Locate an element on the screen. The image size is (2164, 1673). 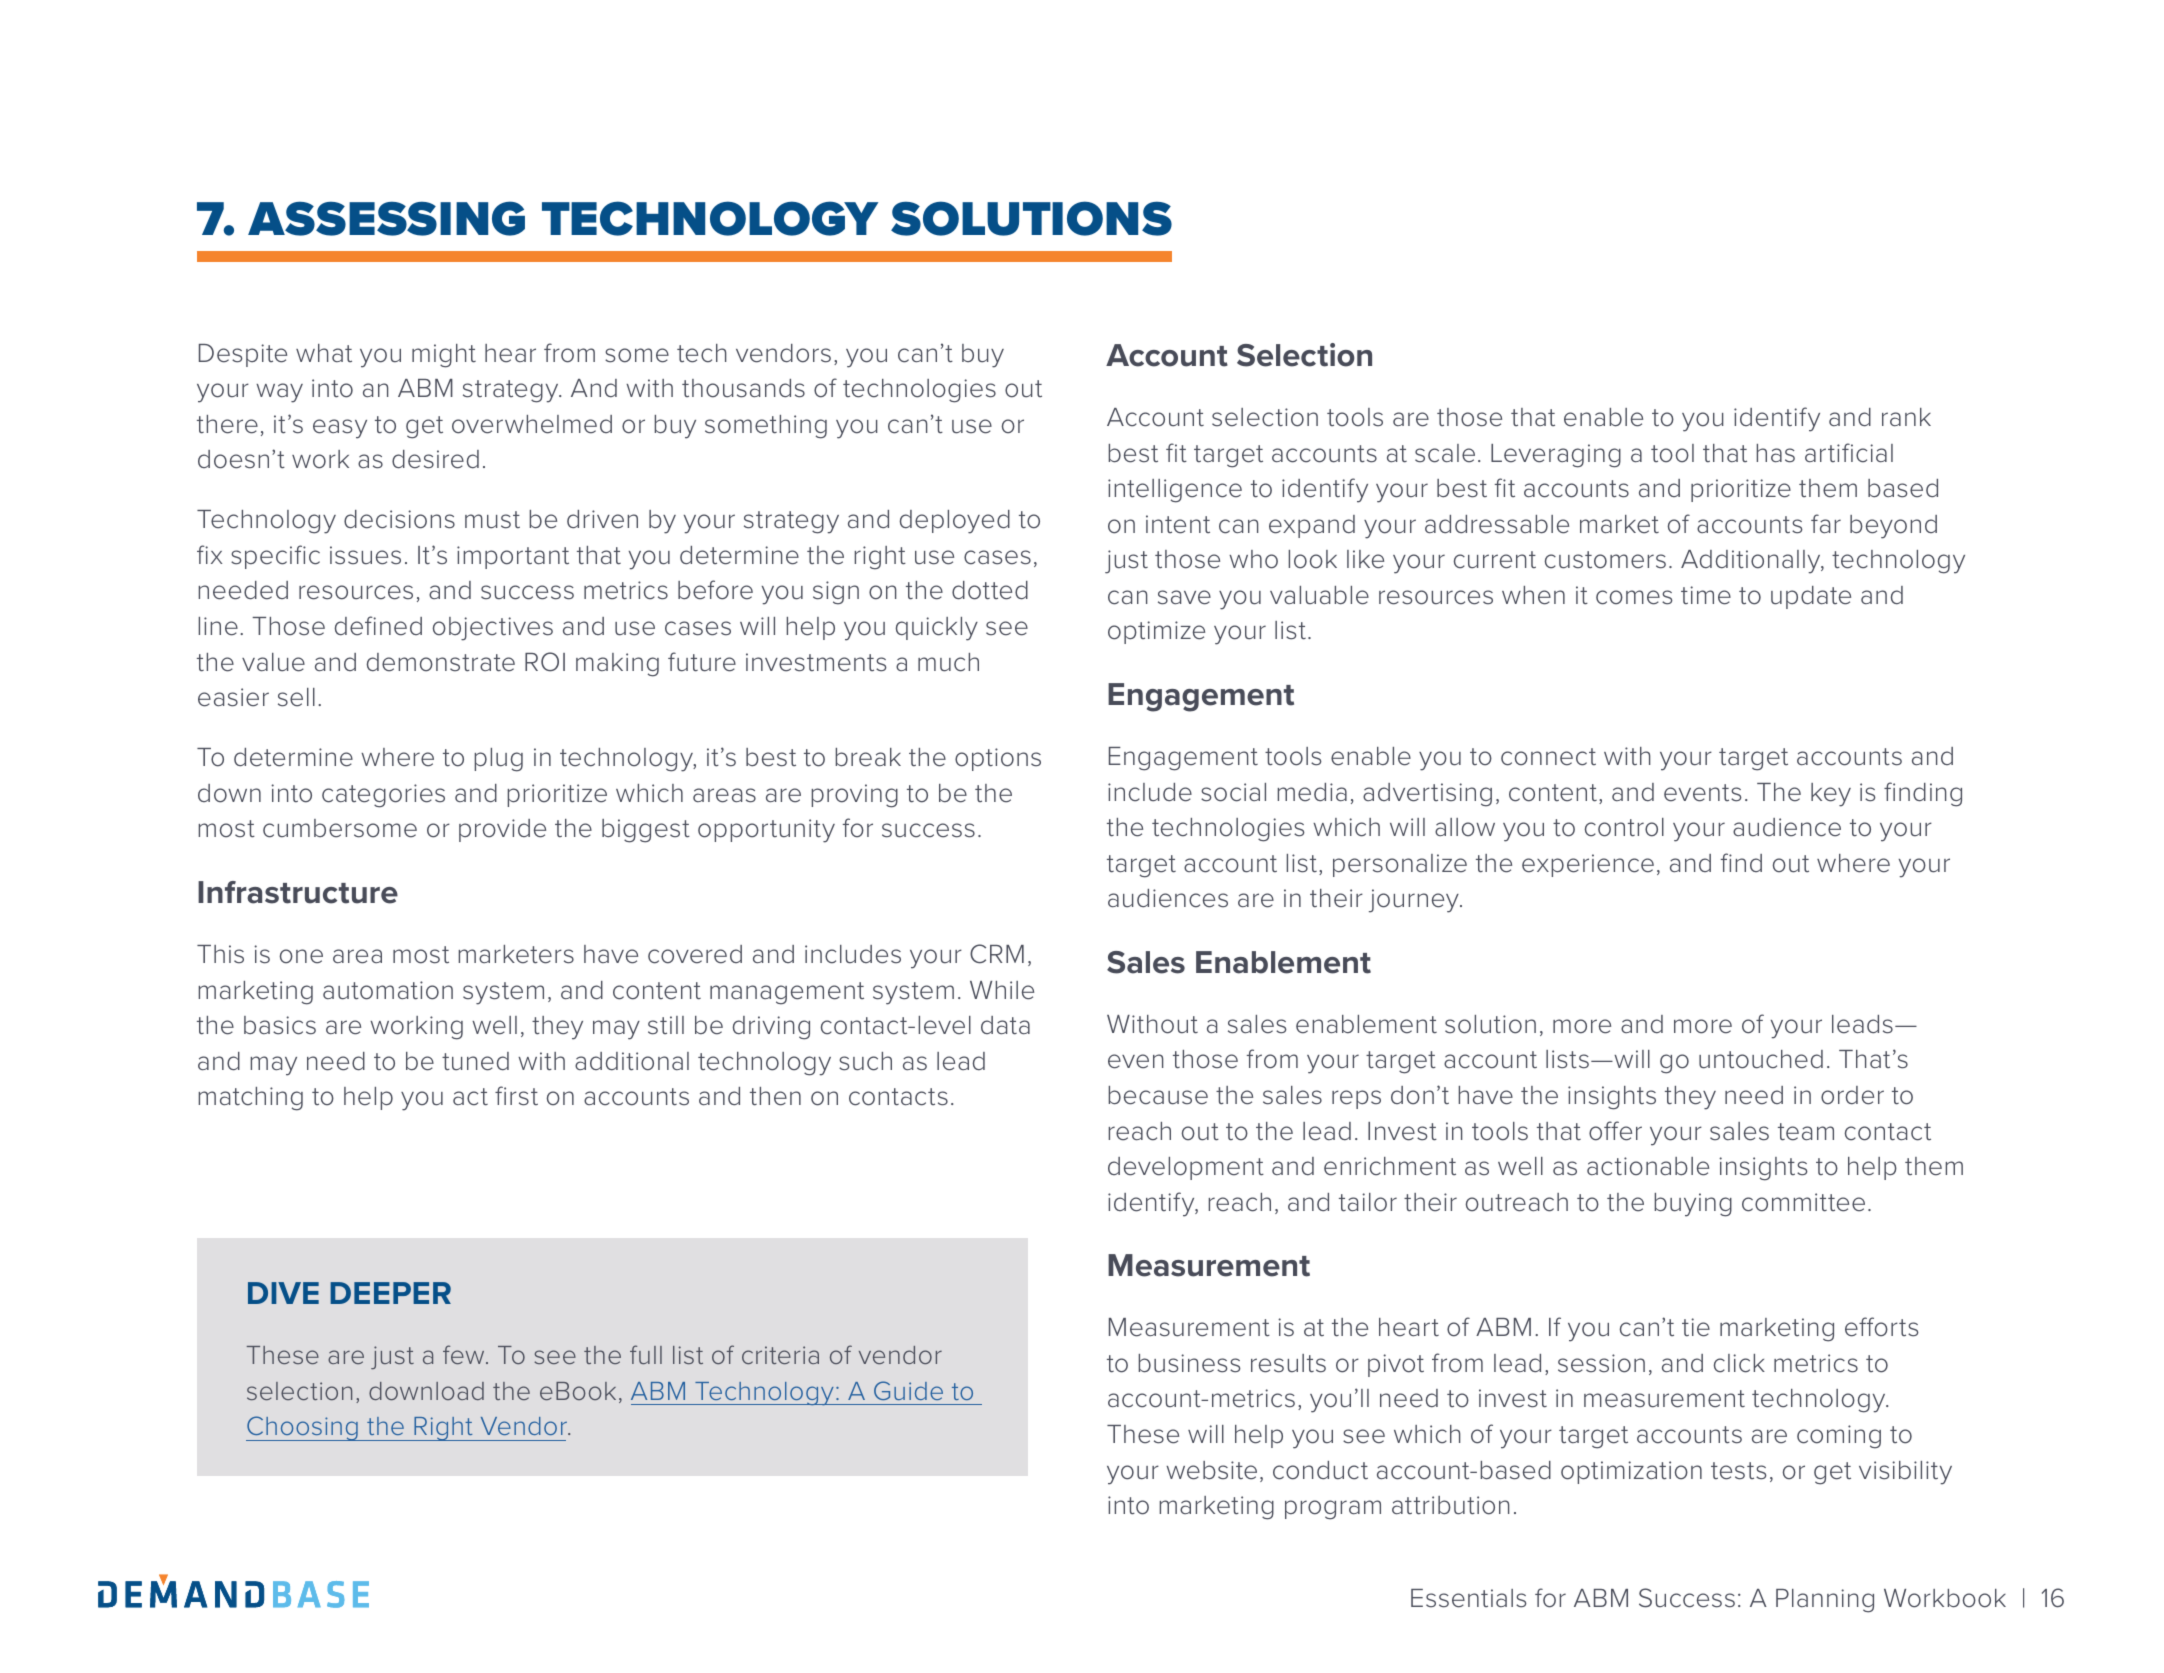
rank is located at coordinates (1906, 417).
